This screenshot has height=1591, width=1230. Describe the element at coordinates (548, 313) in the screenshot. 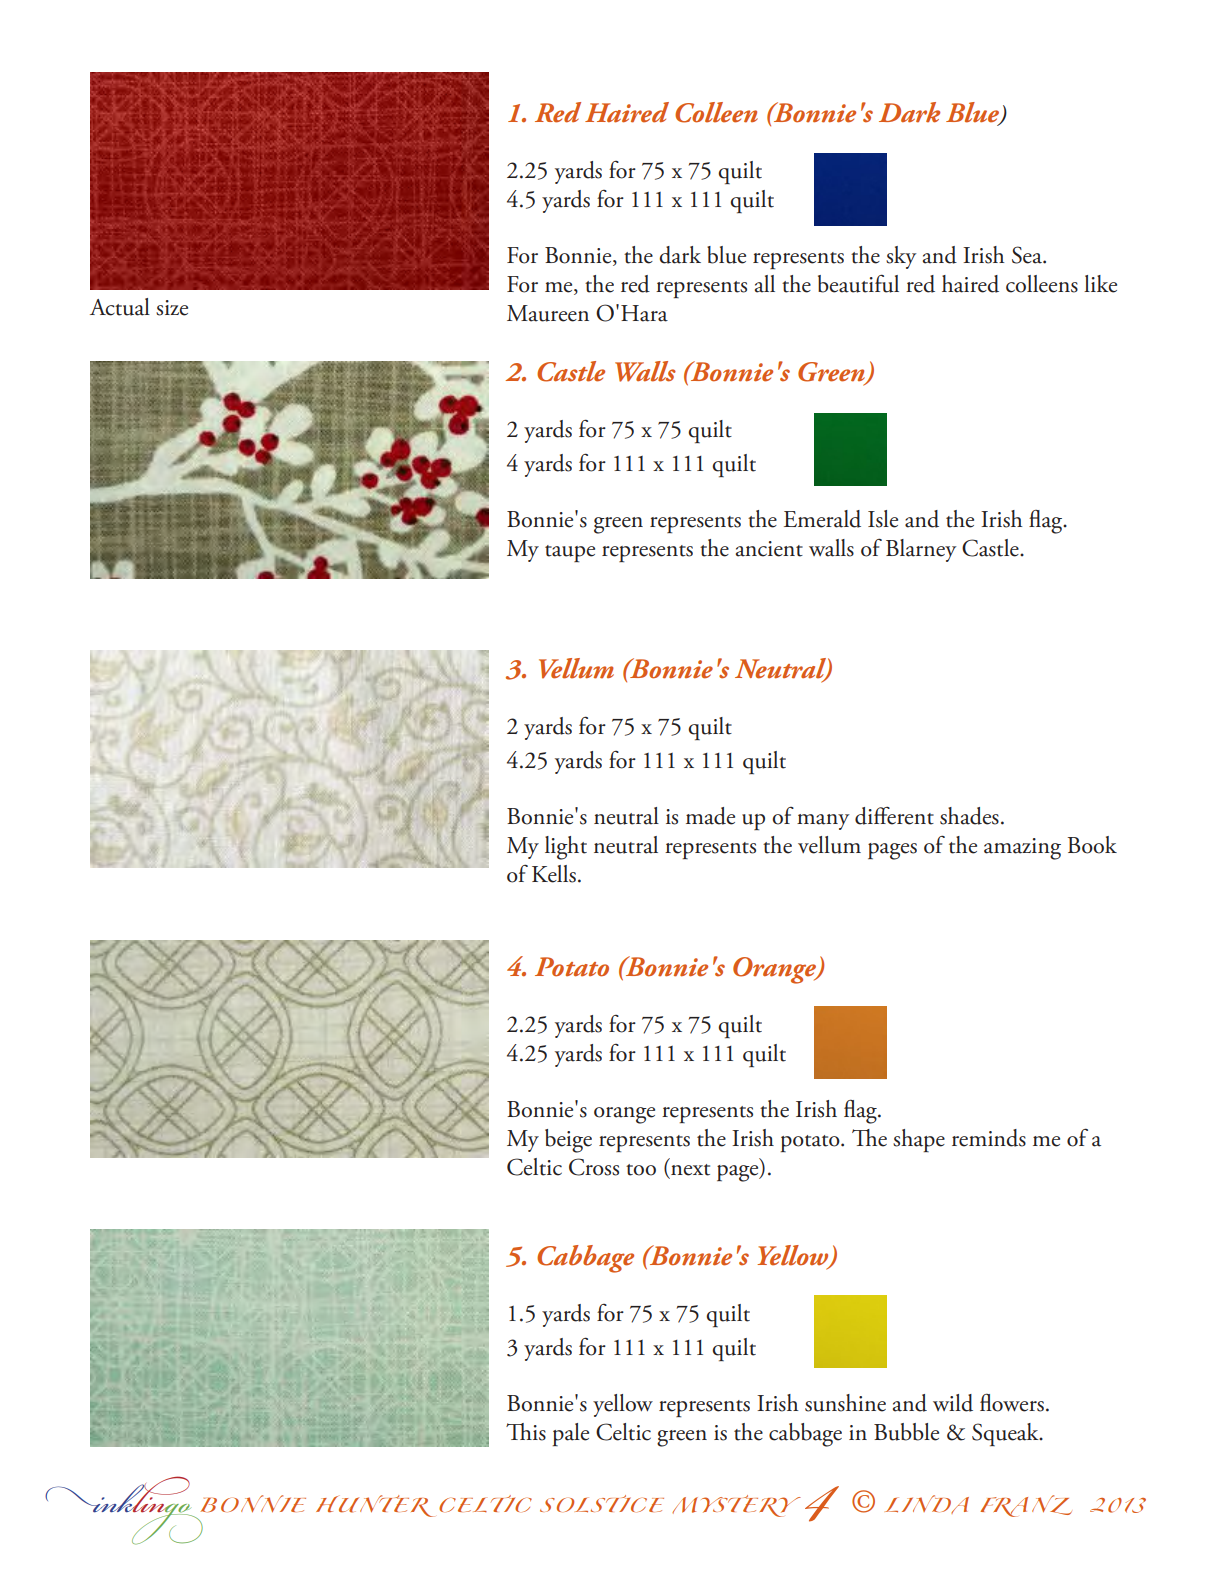

I see `Maureen` at that location.
